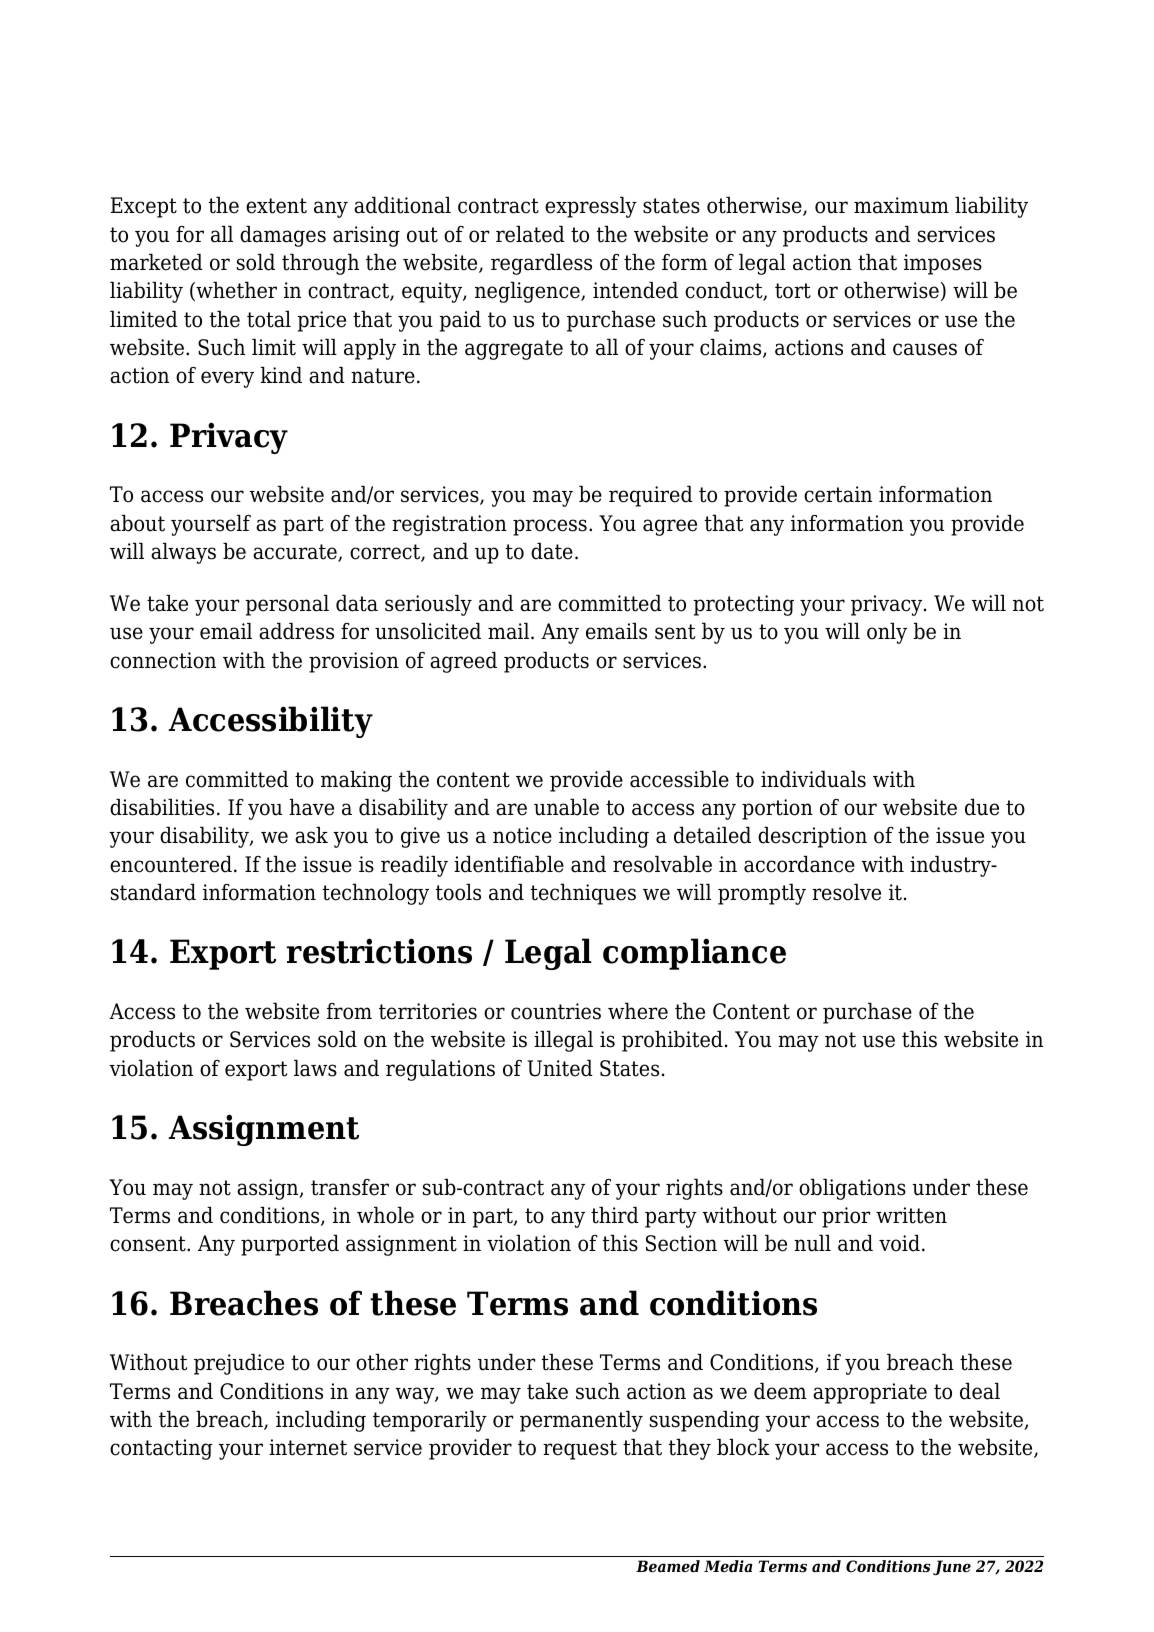 This page has height=1632, width=1154. I want to click on certain, so click(838, 494).
